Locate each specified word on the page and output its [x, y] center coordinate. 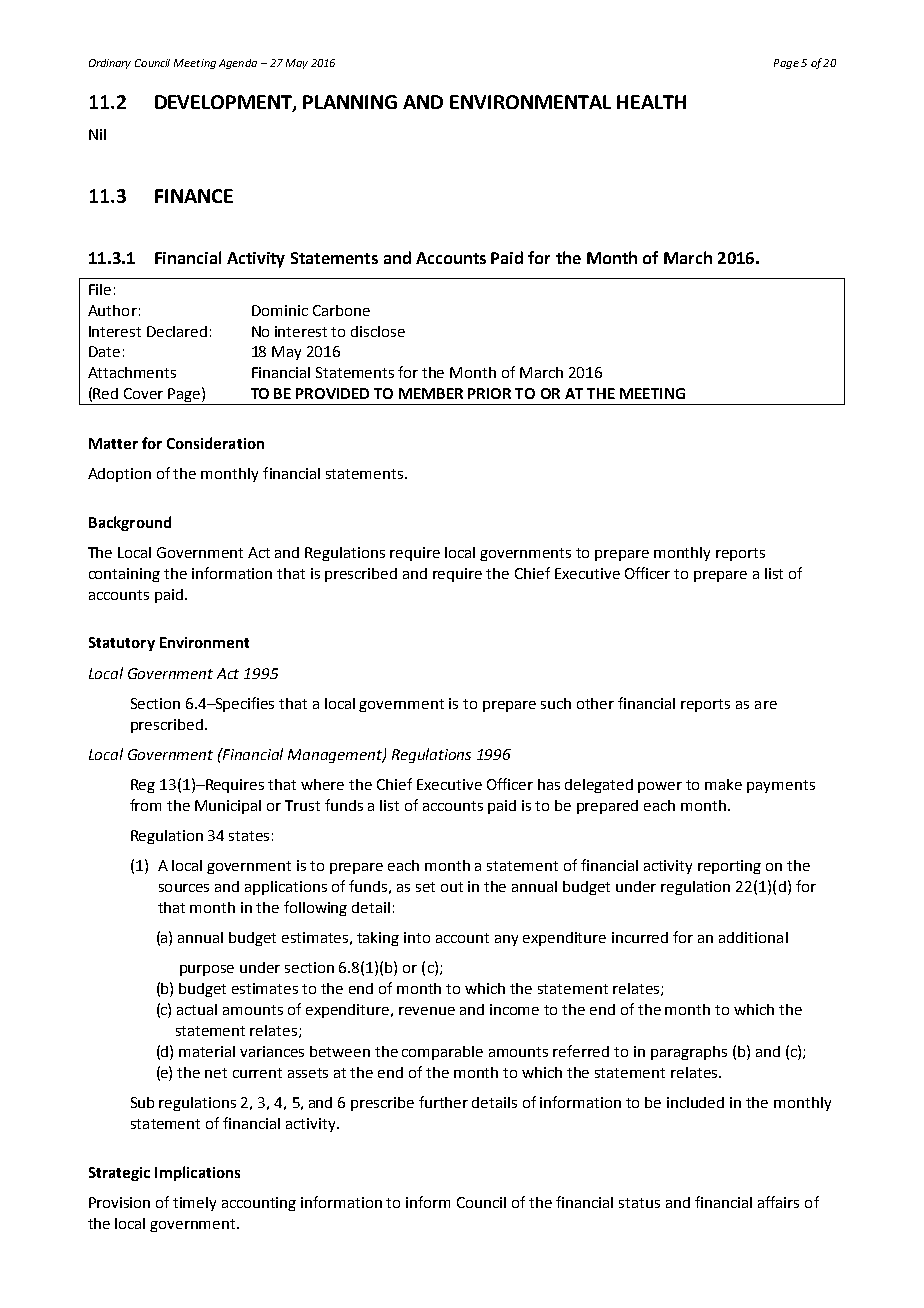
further [443, 1102]
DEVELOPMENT [224, 103]
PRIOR [489, 393]
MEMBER [431, 393]
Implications [197, 1173]
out [452, 887]
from [145, 805]
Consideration [215, 443]
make [723, 784]
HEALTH [651, 102]
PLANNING [350, 102]
